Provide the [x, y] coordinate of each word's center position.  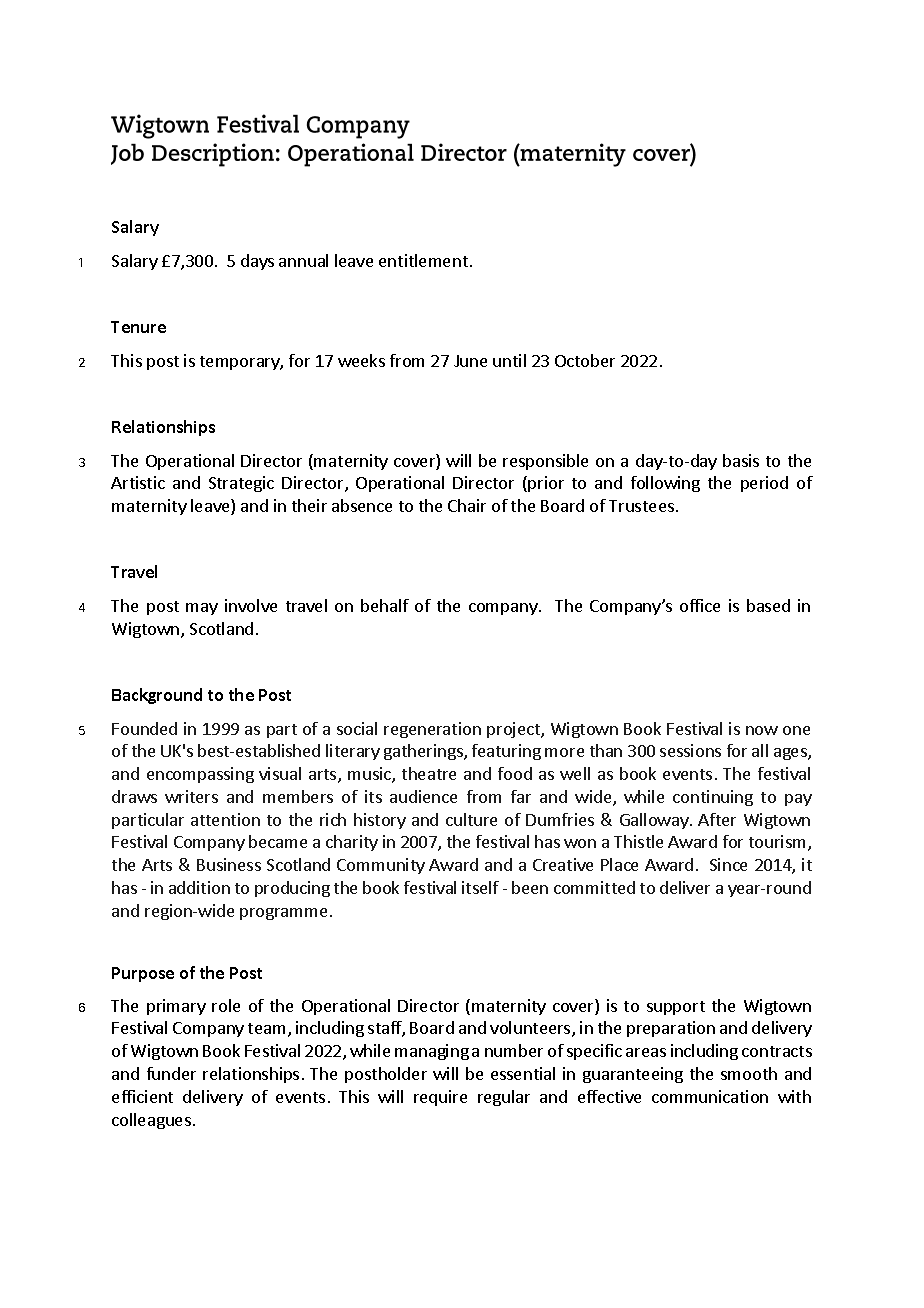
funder [171, 1073]
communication [710, 1096]
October [585, 360]
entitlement [423, 260]
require [440, 1098]
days [257, 262]
